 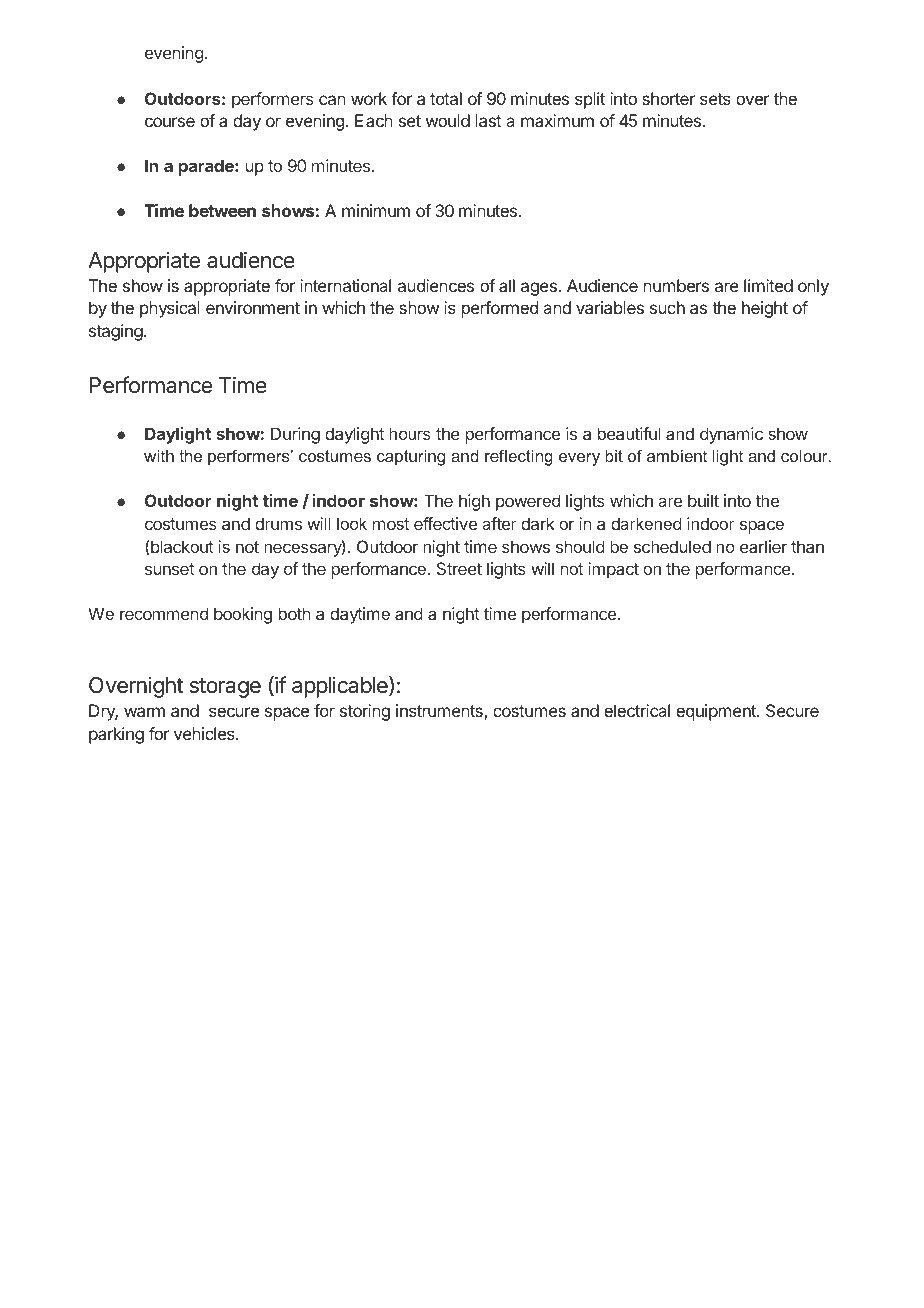 What do you see at coordinates (715, 99) in the screenshot?
I see `sets` at bounding box center [715, 99].
